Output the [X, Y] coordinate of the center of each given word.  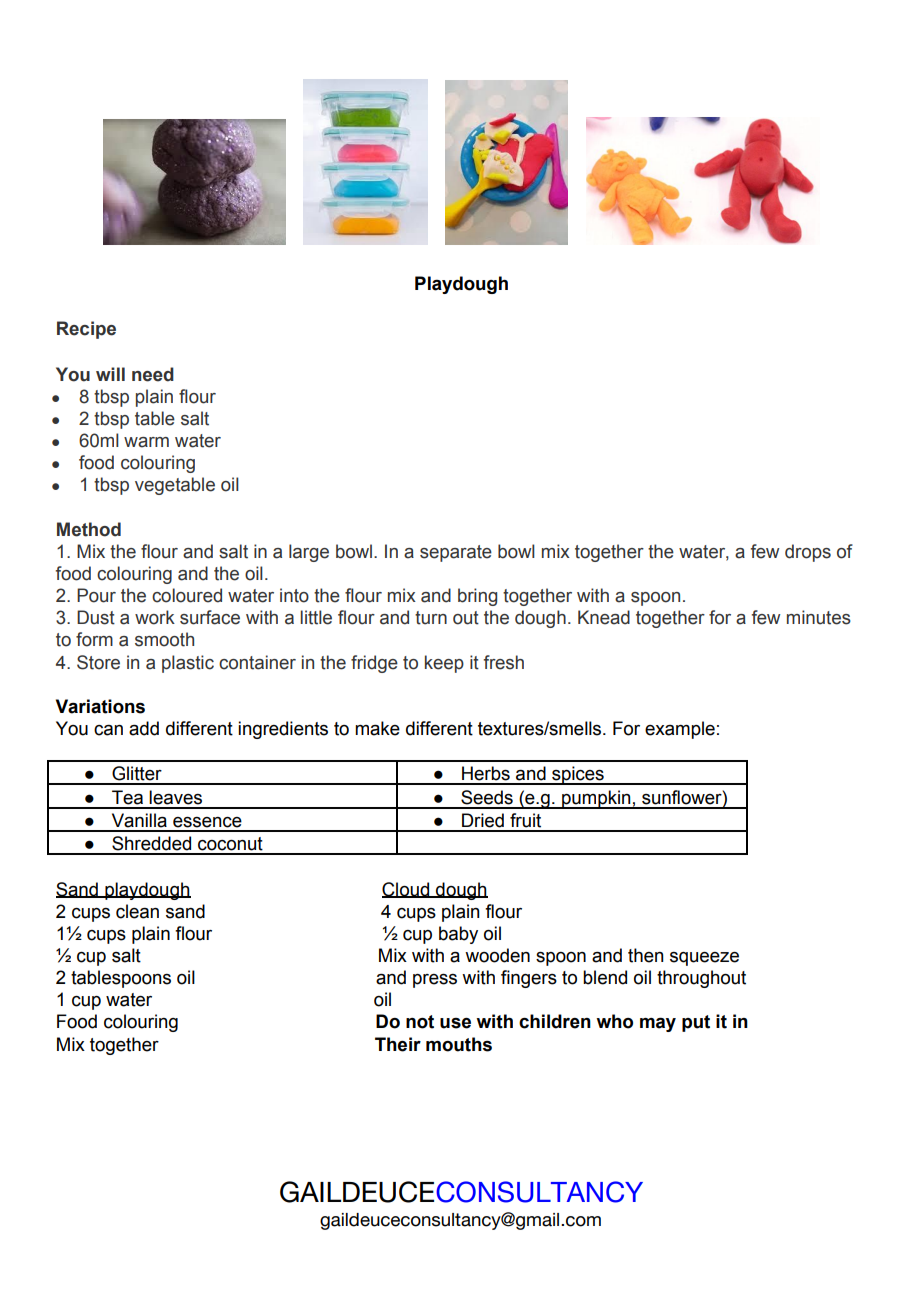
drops [808, 553]
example [680, 730]
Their [398, 1044]
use [455, 1023]
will [110, 374]
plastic [188, 664]
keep [444, 664]
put [696, 1023]
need [153, 374]
